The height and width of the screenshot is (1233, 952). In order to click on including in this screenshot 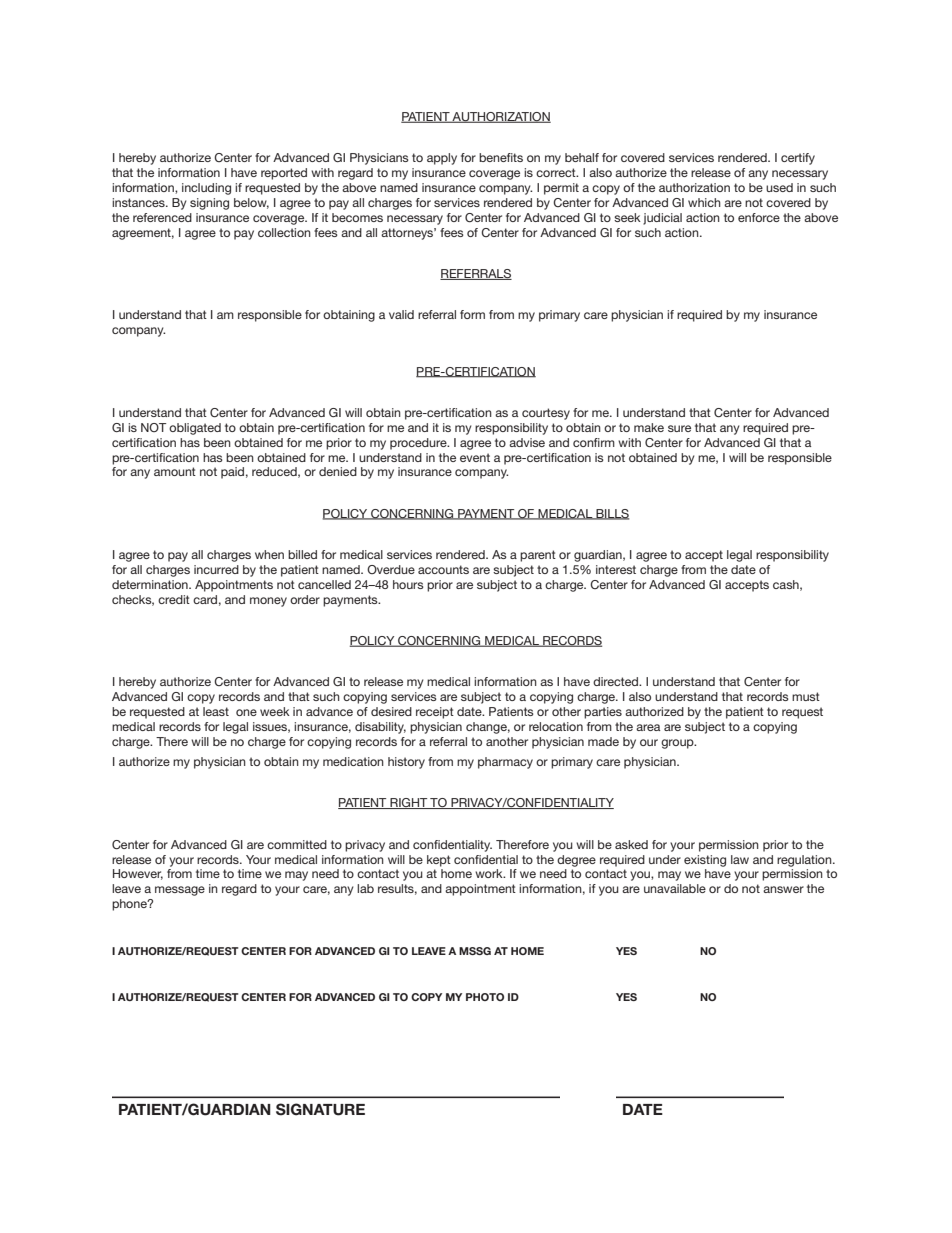, I will do `click(206, 189)`.
